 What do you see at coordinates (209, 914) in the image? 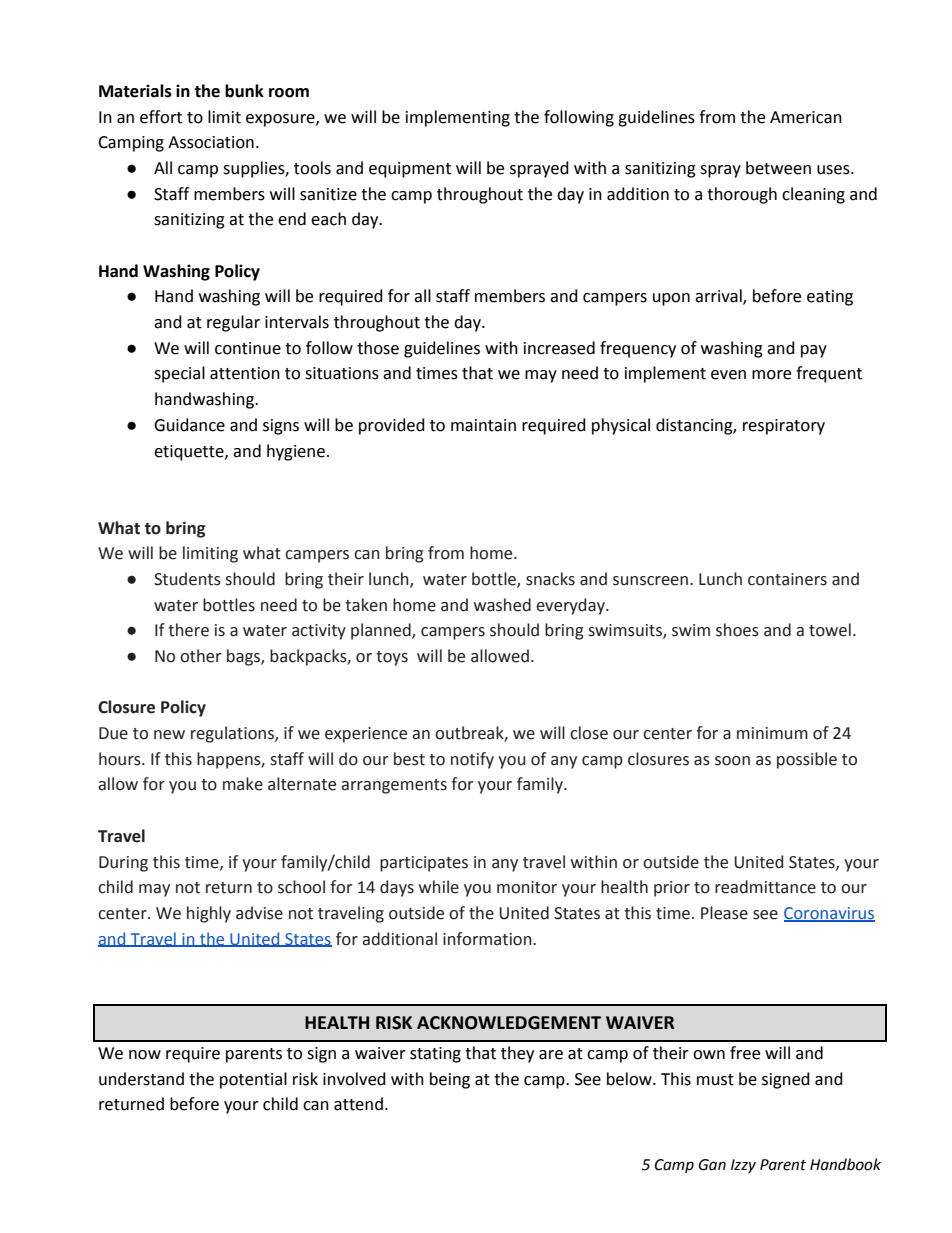
I see `highly` at bounding box center [209, 914].
